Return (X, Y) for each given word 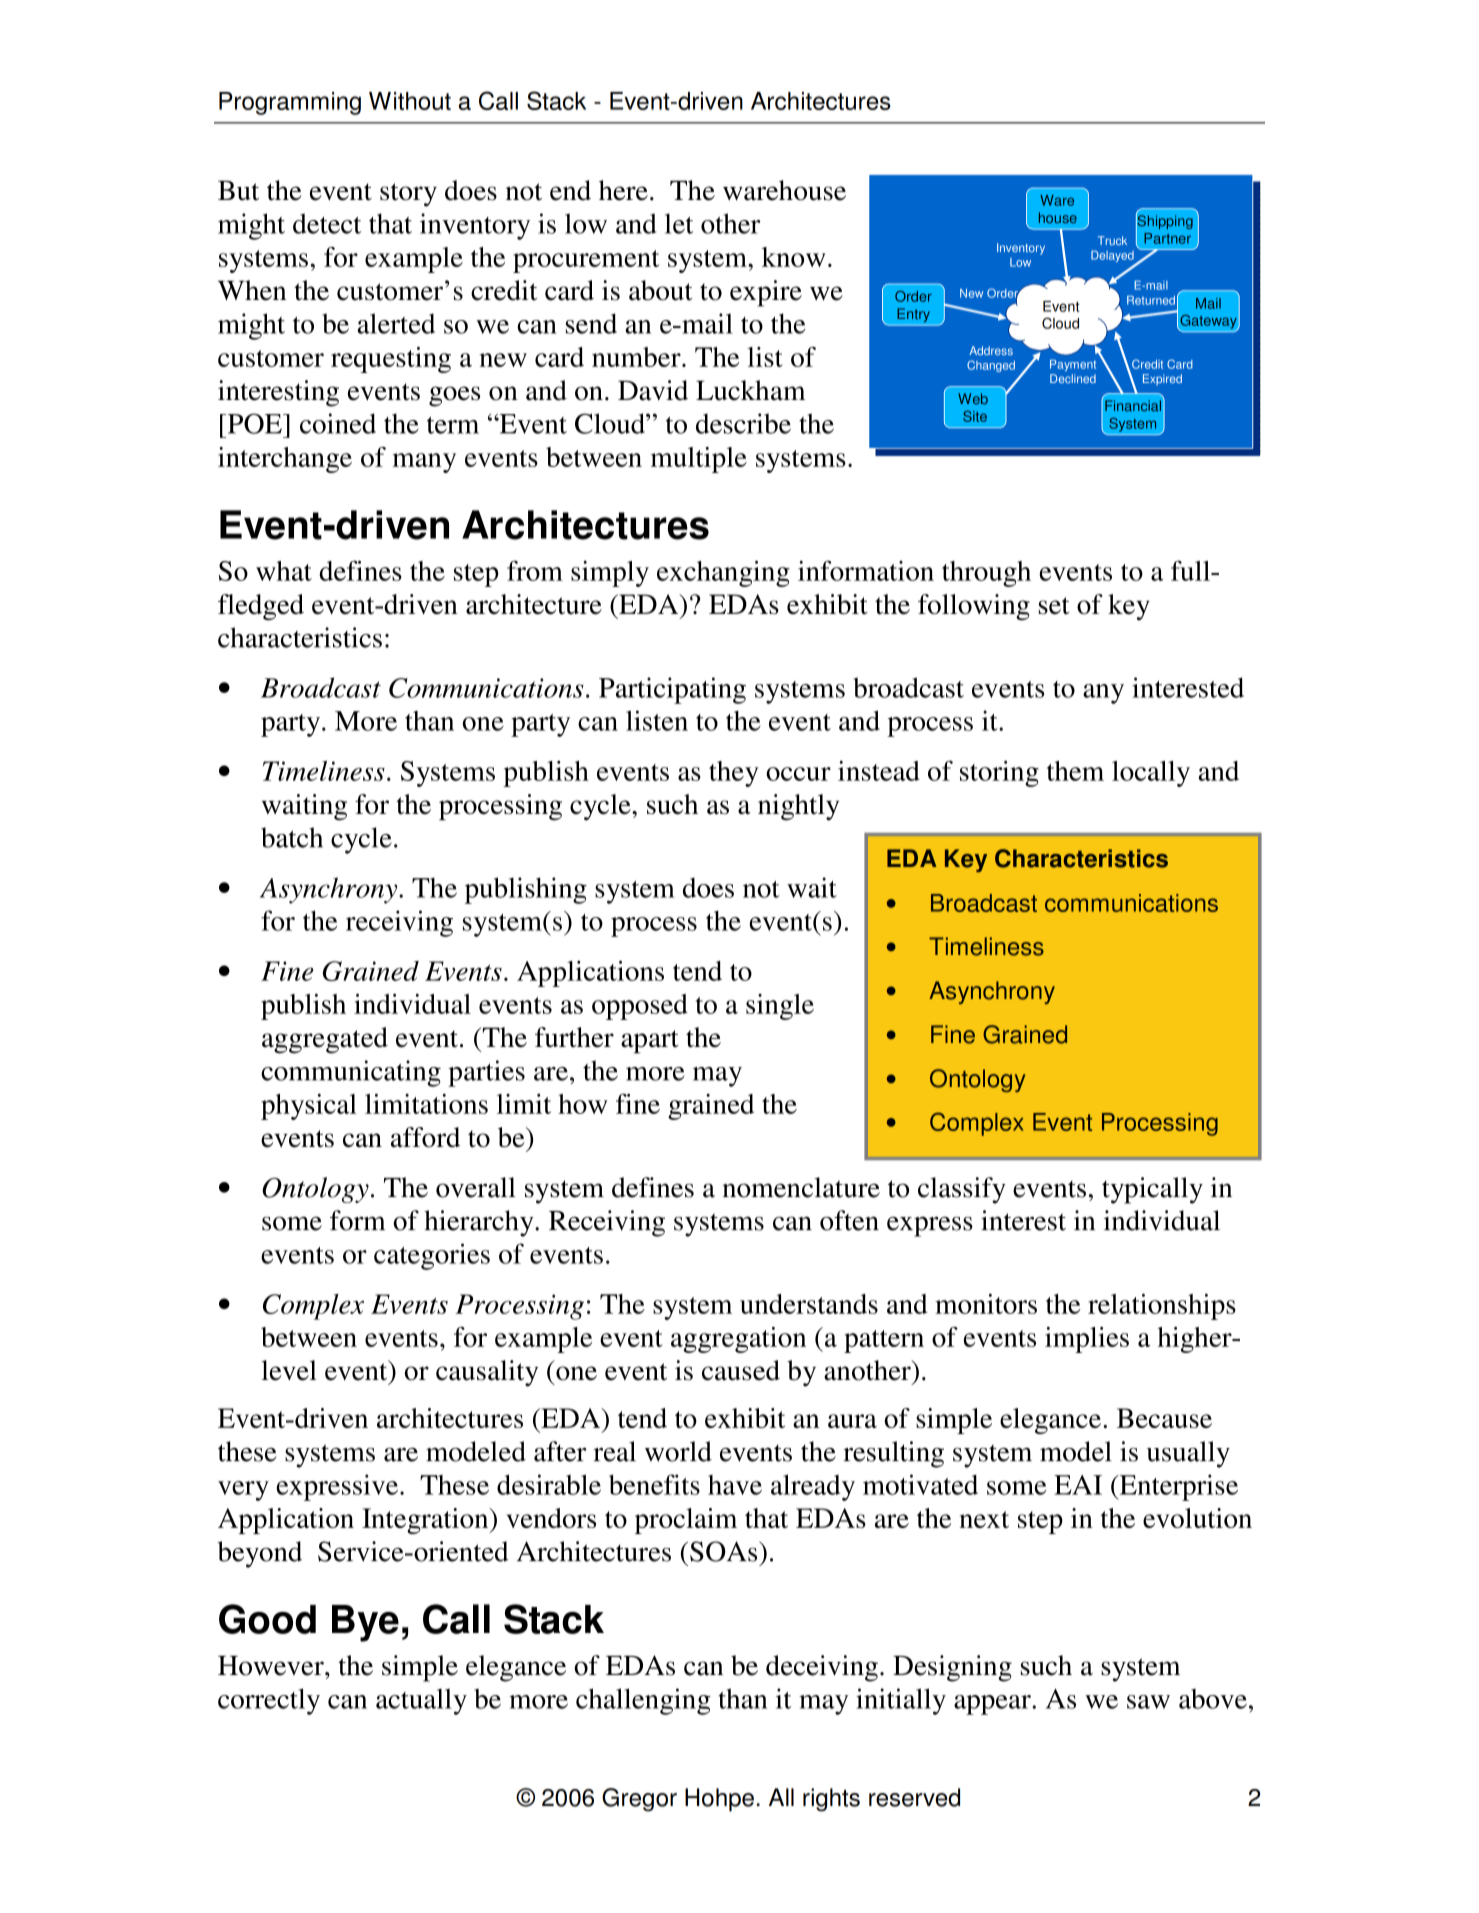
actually (421, 1701)
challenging (643, 1701)
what (284, 571)
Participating (672, 690)
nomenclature (801, 1187)
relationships (1162, 1307)
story (408, 195)
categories (432, 1256)
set (1054, 605)
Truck (1112, 240)
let (679, 223)
